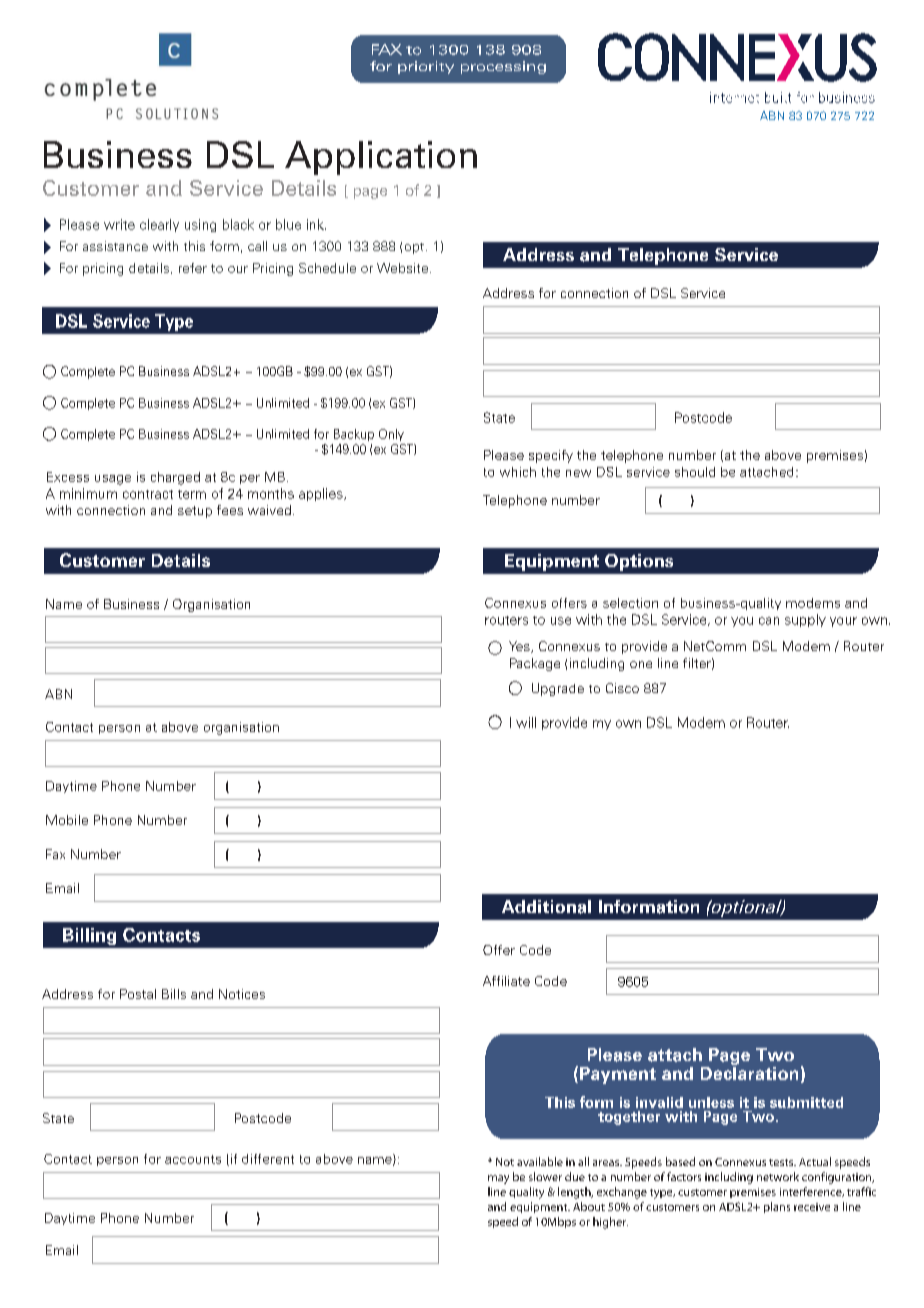 This screenshot has width=924, height=1308. I want to click on Additional, so click(546, 907).
